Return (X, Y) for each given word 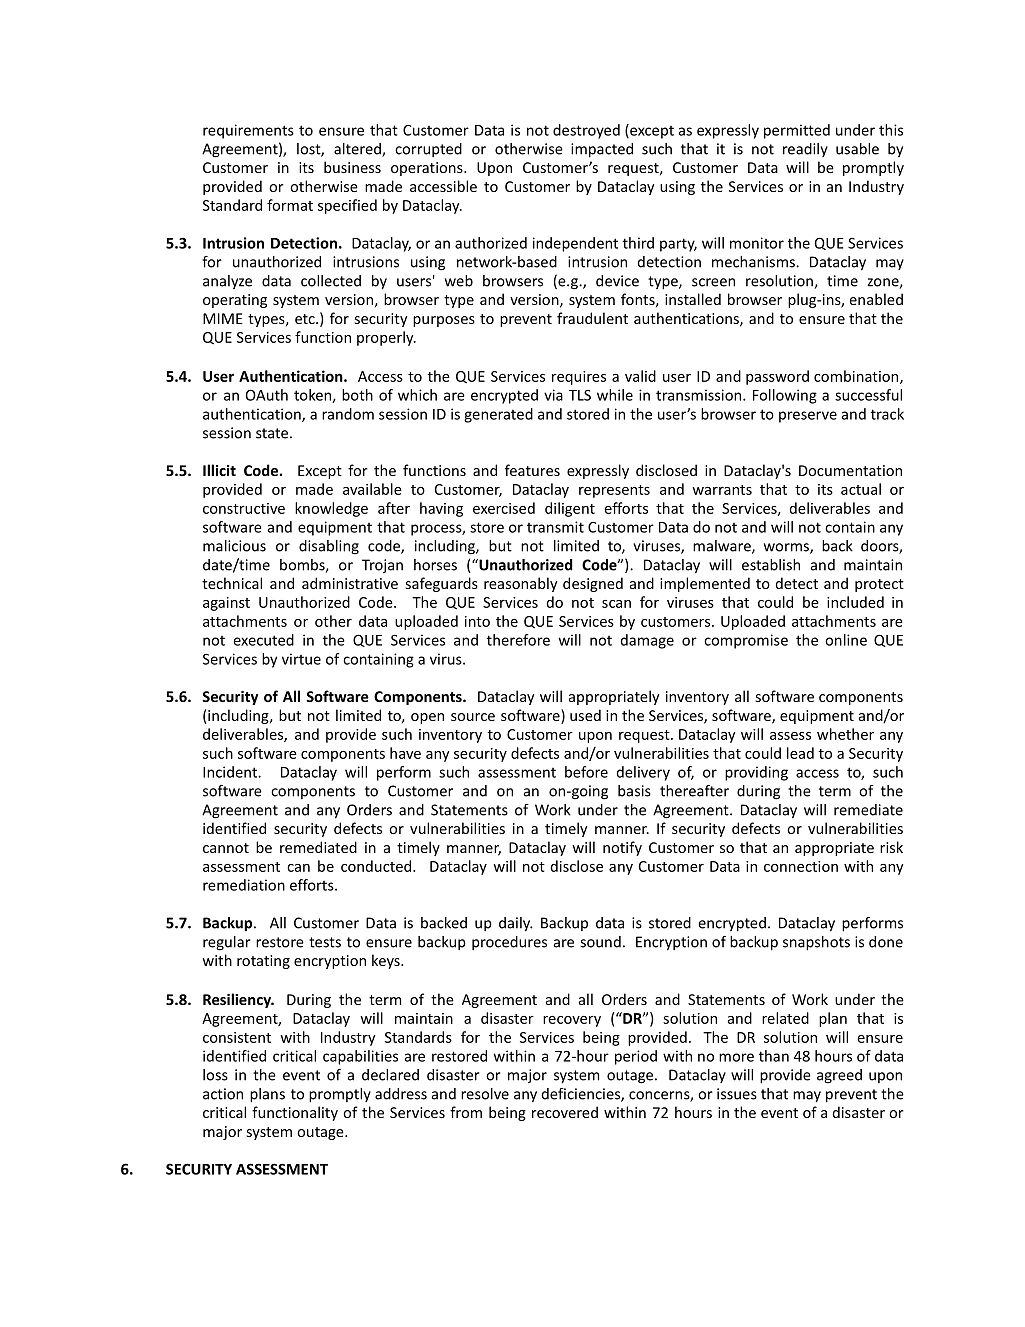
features (532, 470)
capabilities (360, 1057)
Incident (231, 772)
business (352, 167)
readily (805, 150)
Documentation (850, 470)
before (586, 772)
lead (800, 753)
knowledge (331, 509)
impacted (602, 150)
